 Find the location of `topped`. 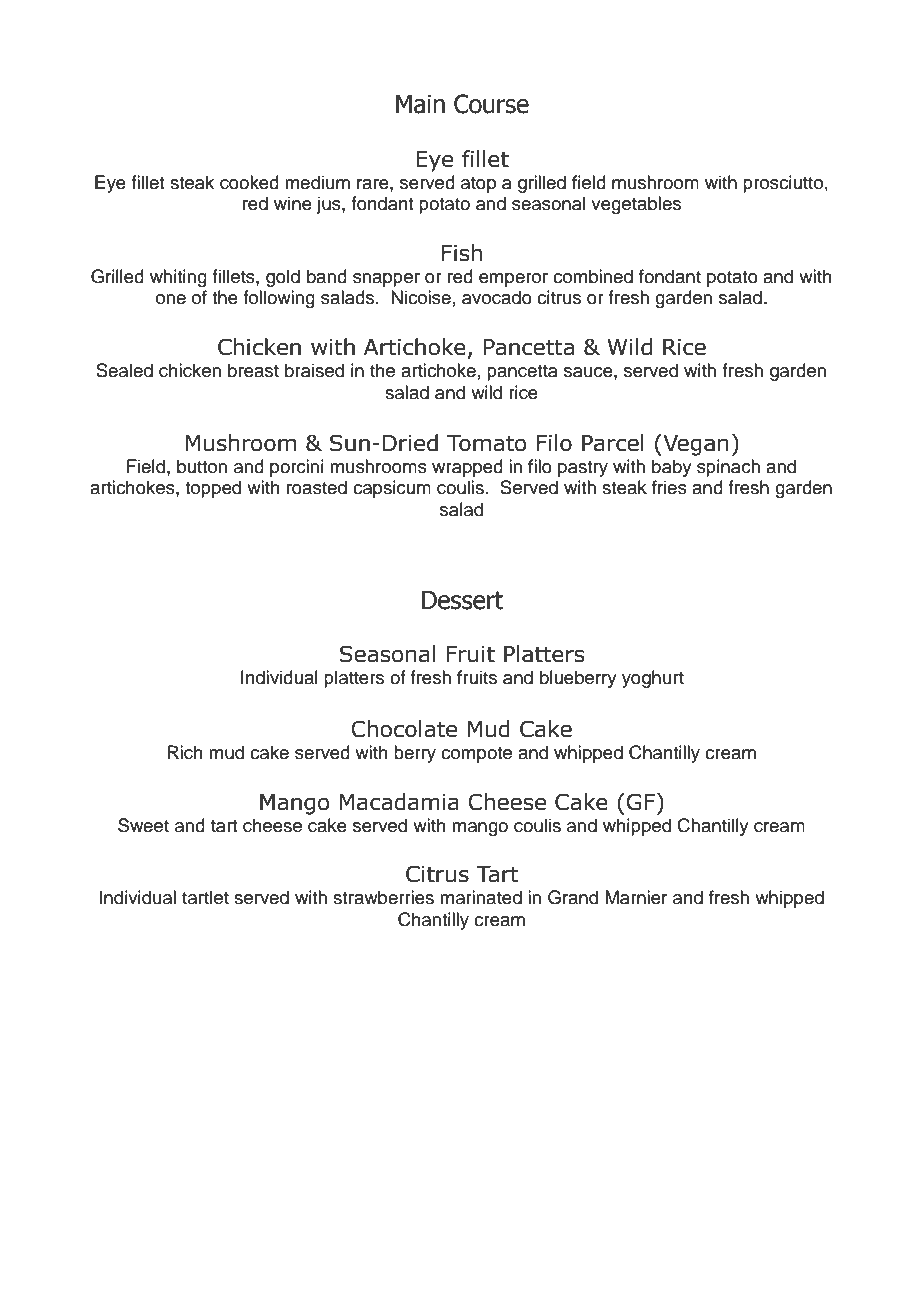

topped is located at coordinates (213, 489).
